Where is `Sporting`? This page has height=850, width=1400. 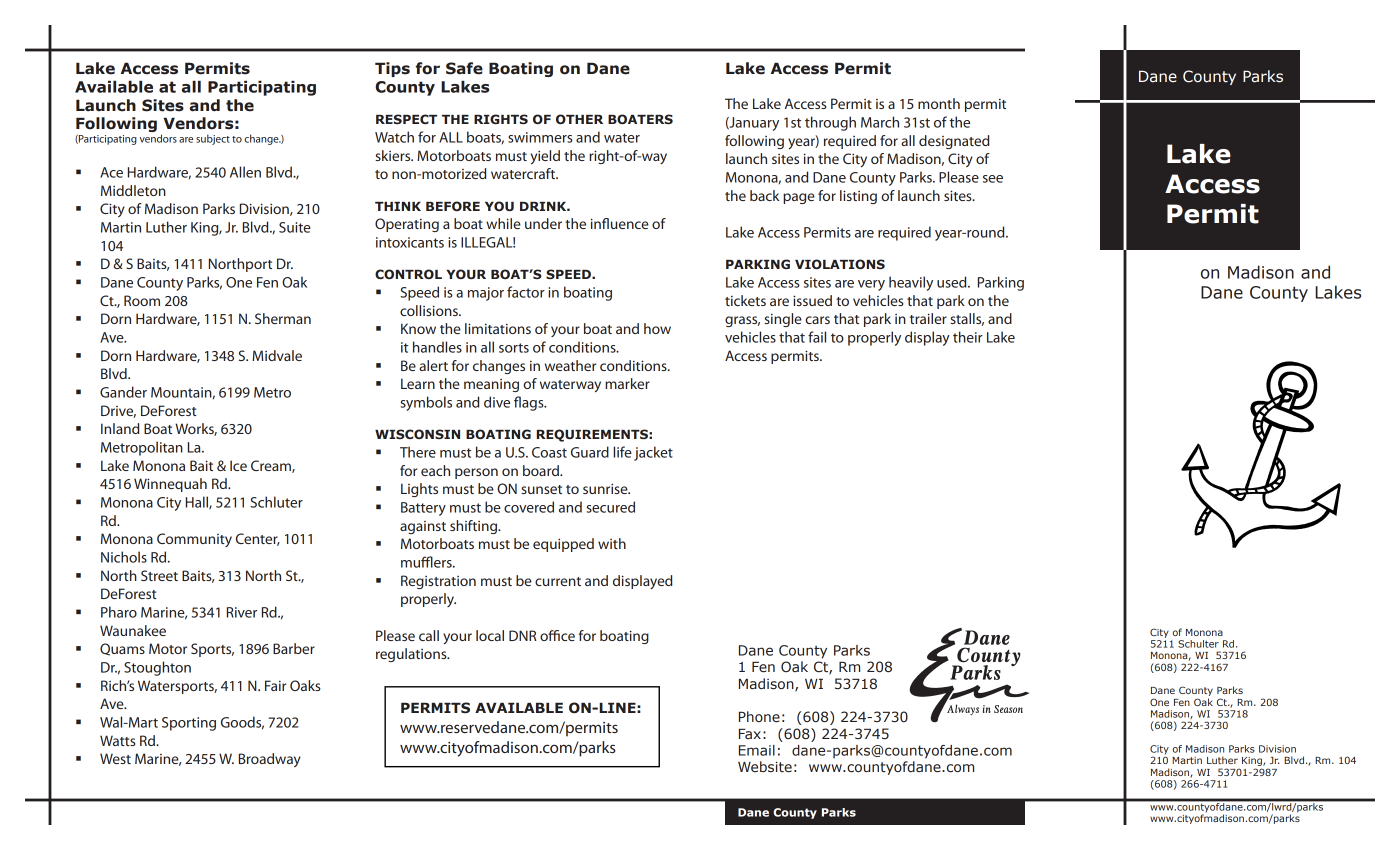
Sporting is located at coordinates (189, 724).
